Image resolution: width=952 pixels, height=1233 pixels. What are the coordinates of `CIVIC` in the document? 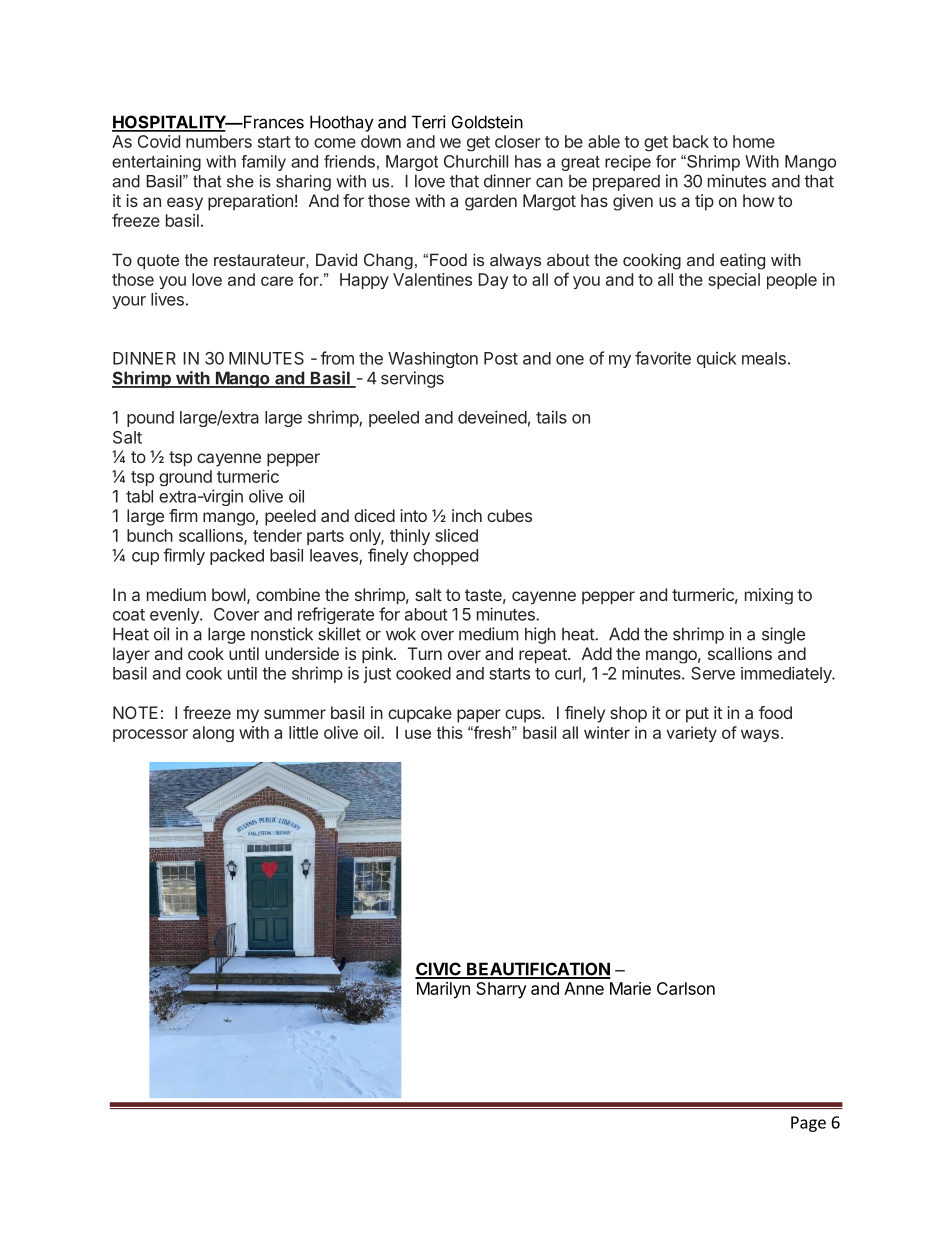 It's located at (439, 970).
